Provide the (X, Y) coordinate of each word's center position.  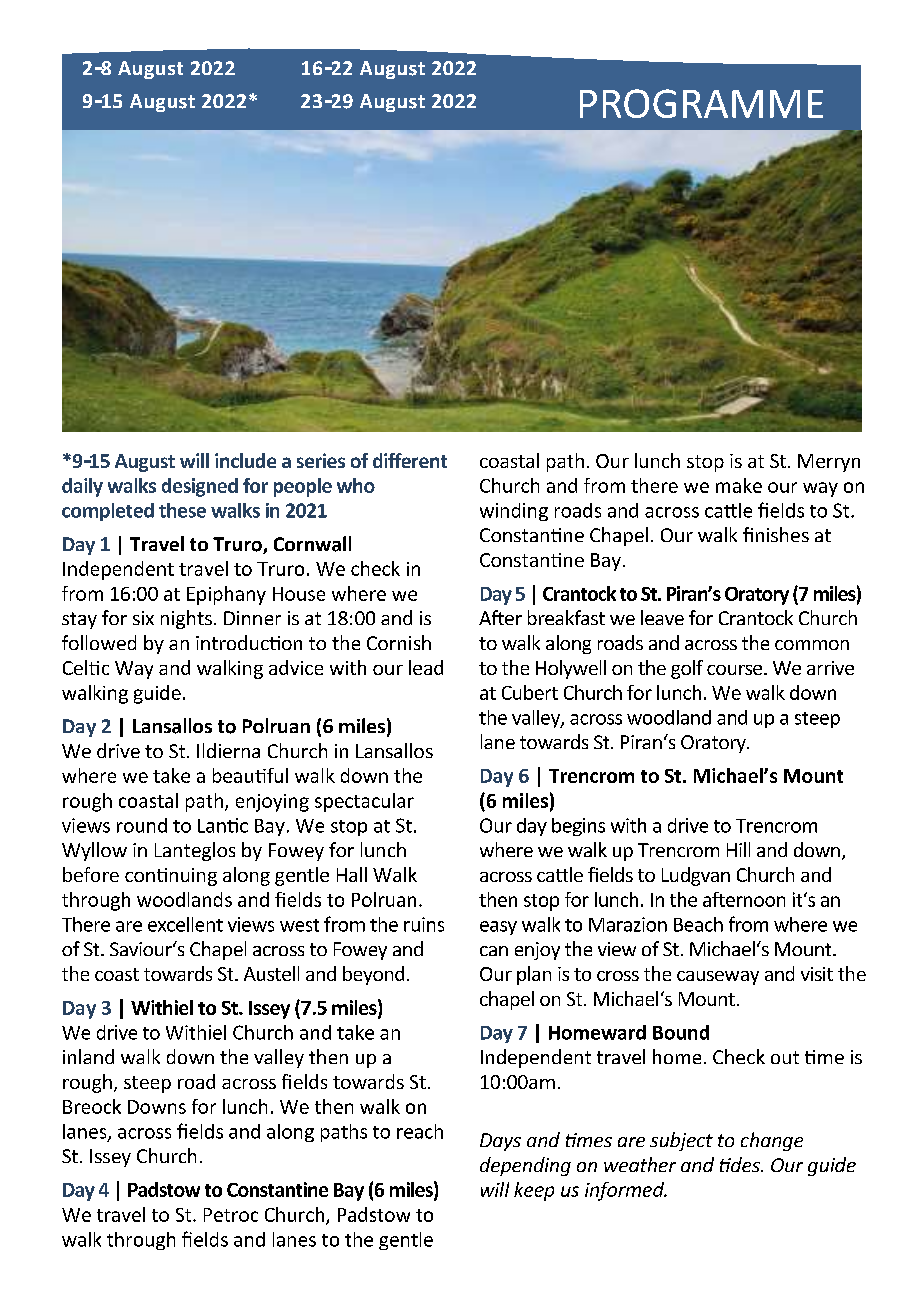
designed (200, 487)
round (142, 825)
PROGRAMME (701, 103)
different (410, 460)
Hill (738, 849)
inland (88, 1056)
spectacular (364, 802)
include (245, 460)
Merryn (829, 463)
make (739, 485)
